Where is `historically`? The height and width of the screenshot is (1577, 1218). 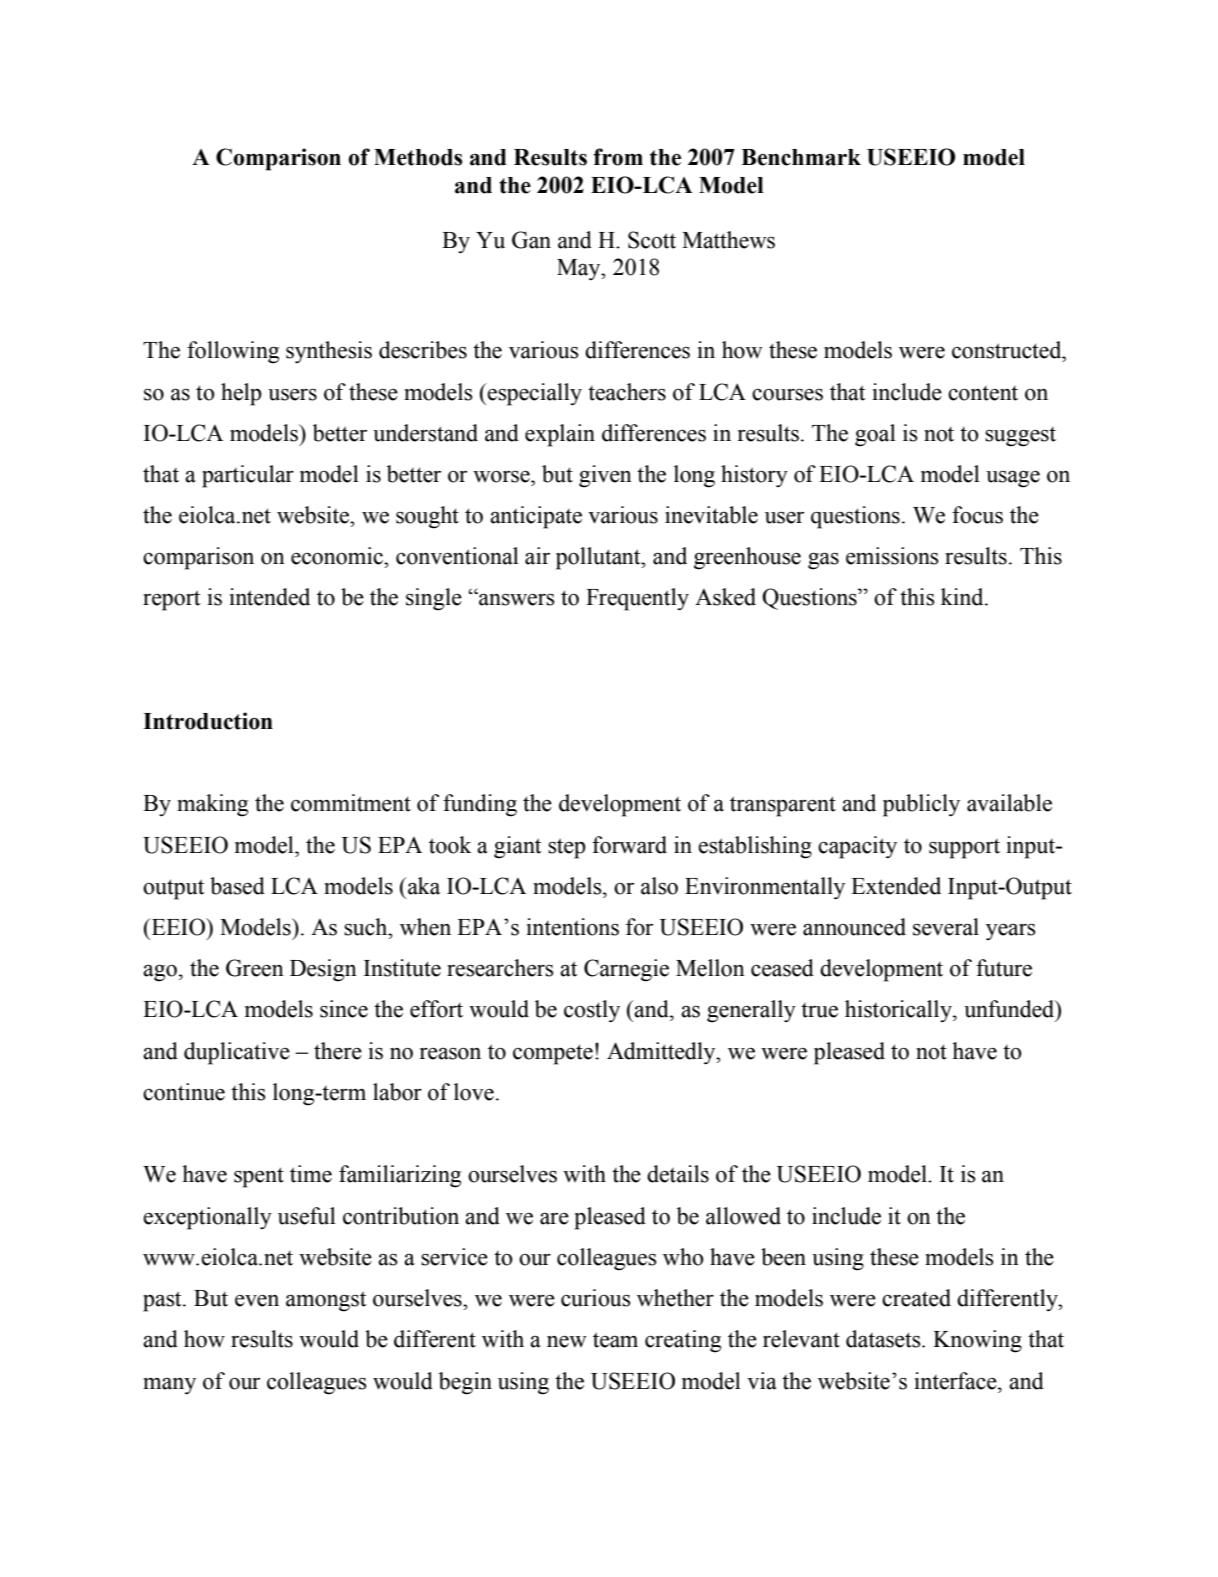
historically is located at coordinates (899, 1011).
